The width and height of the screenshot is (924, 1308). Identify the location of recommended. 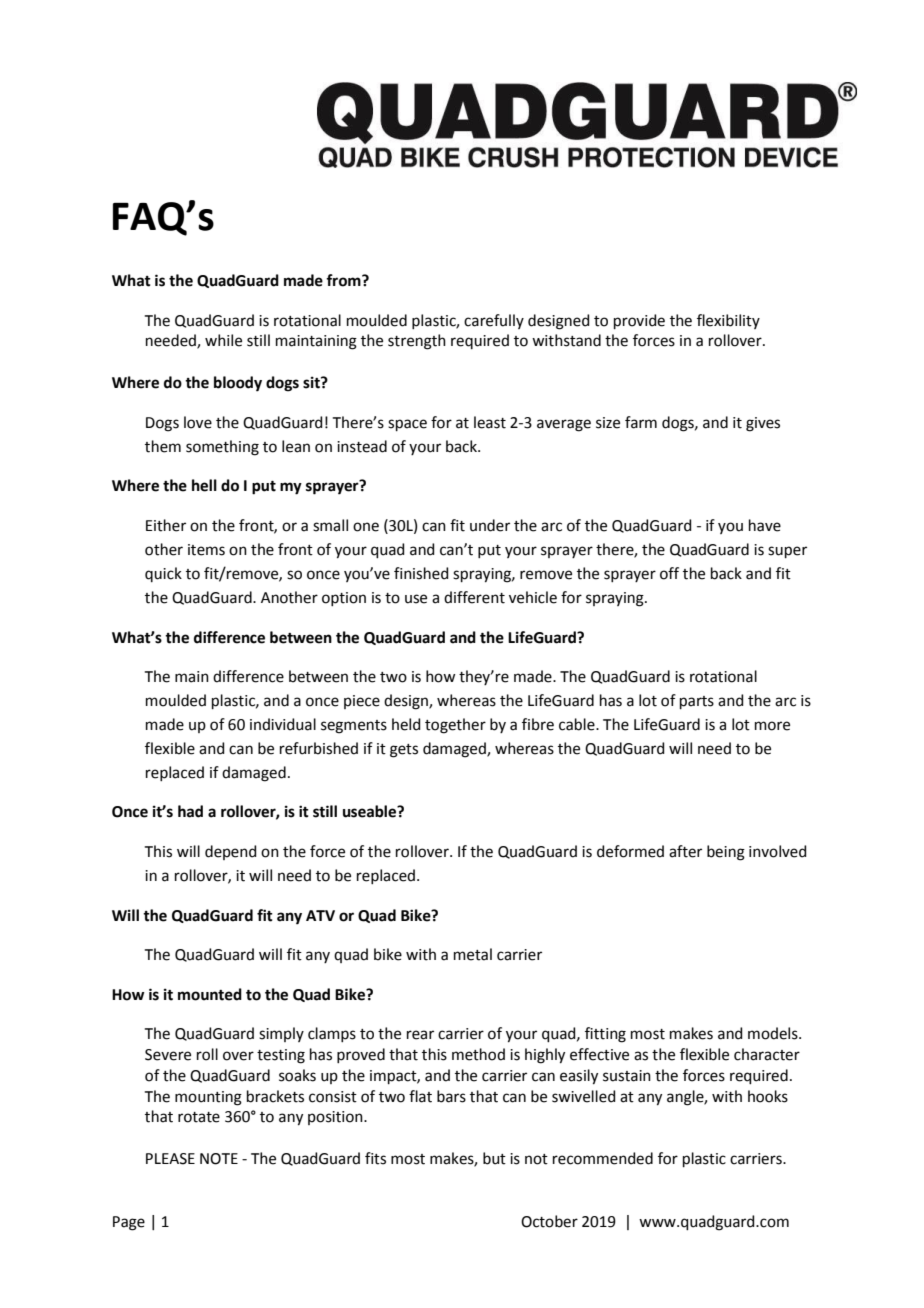
(603, 1158).
